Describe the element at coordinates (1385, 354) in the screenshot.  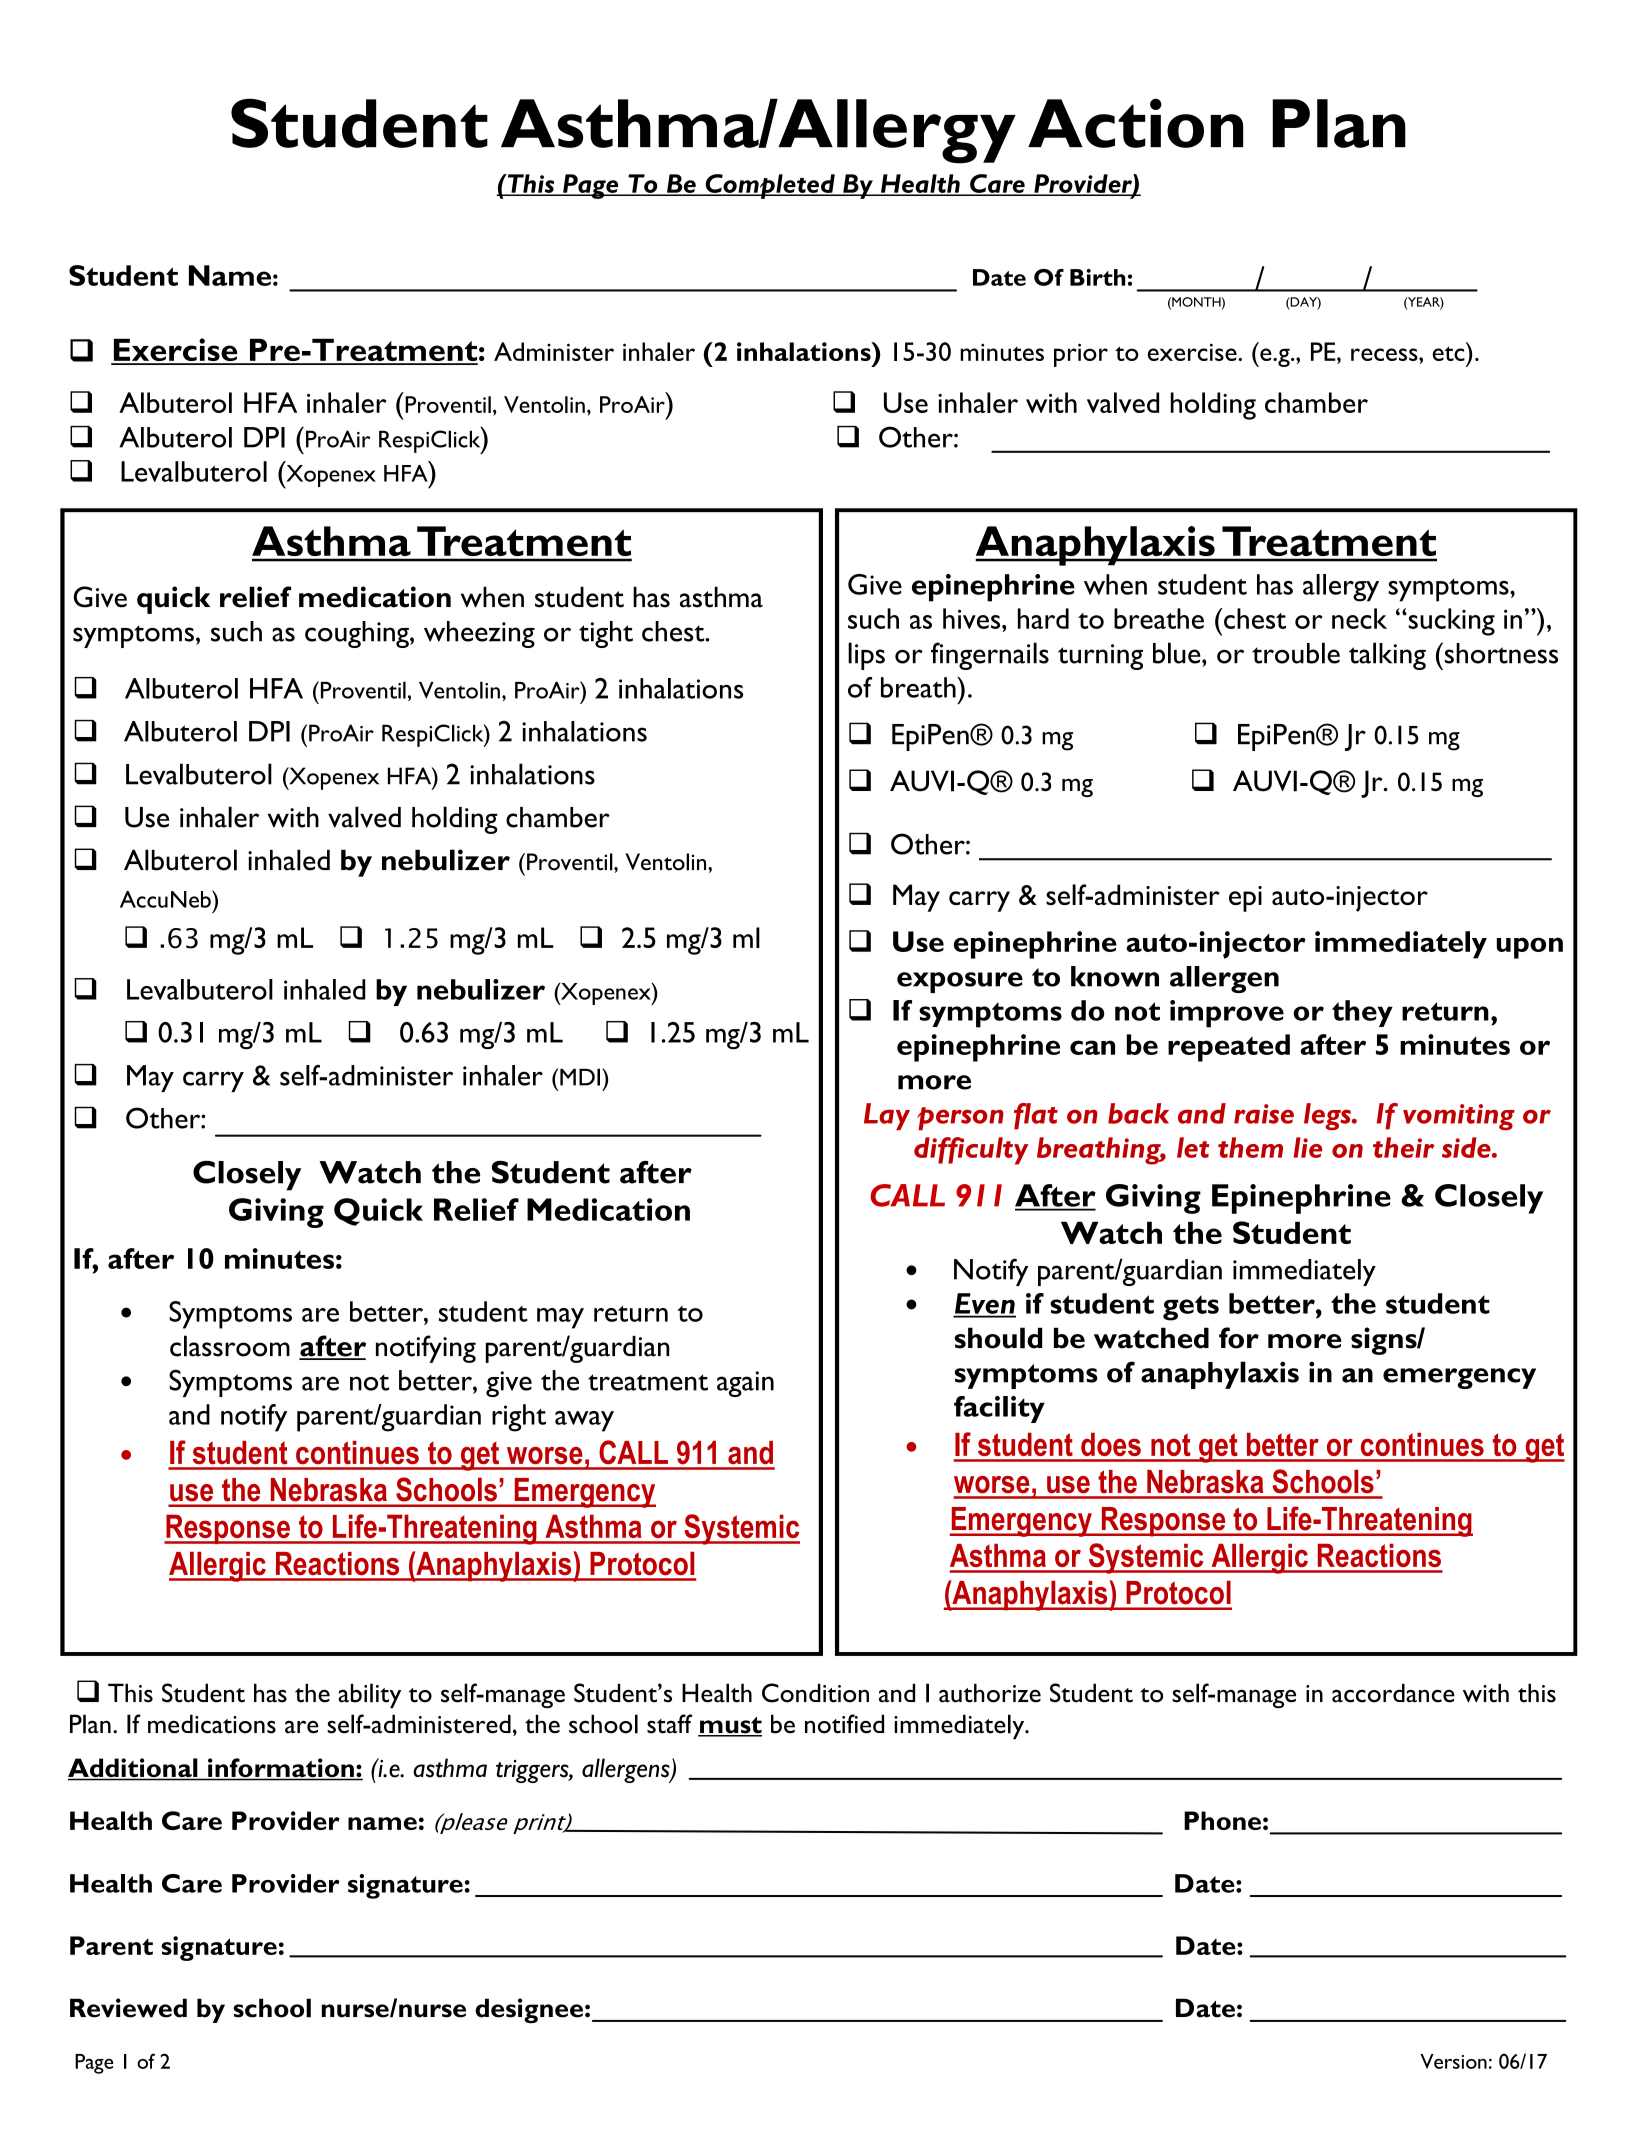
I see `recess` at that location.
